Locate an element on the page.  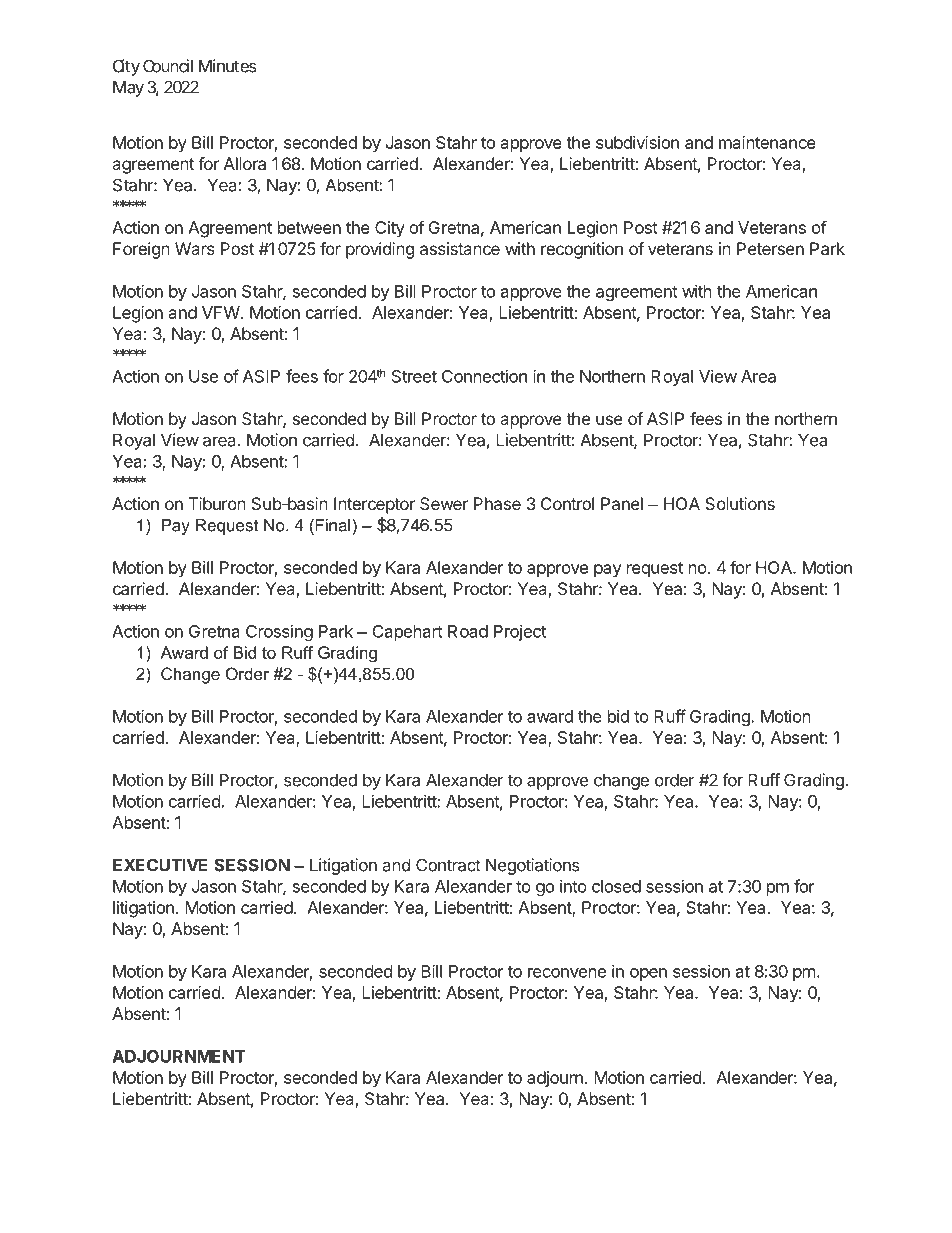
Street is located at coordinates (414, 376).
